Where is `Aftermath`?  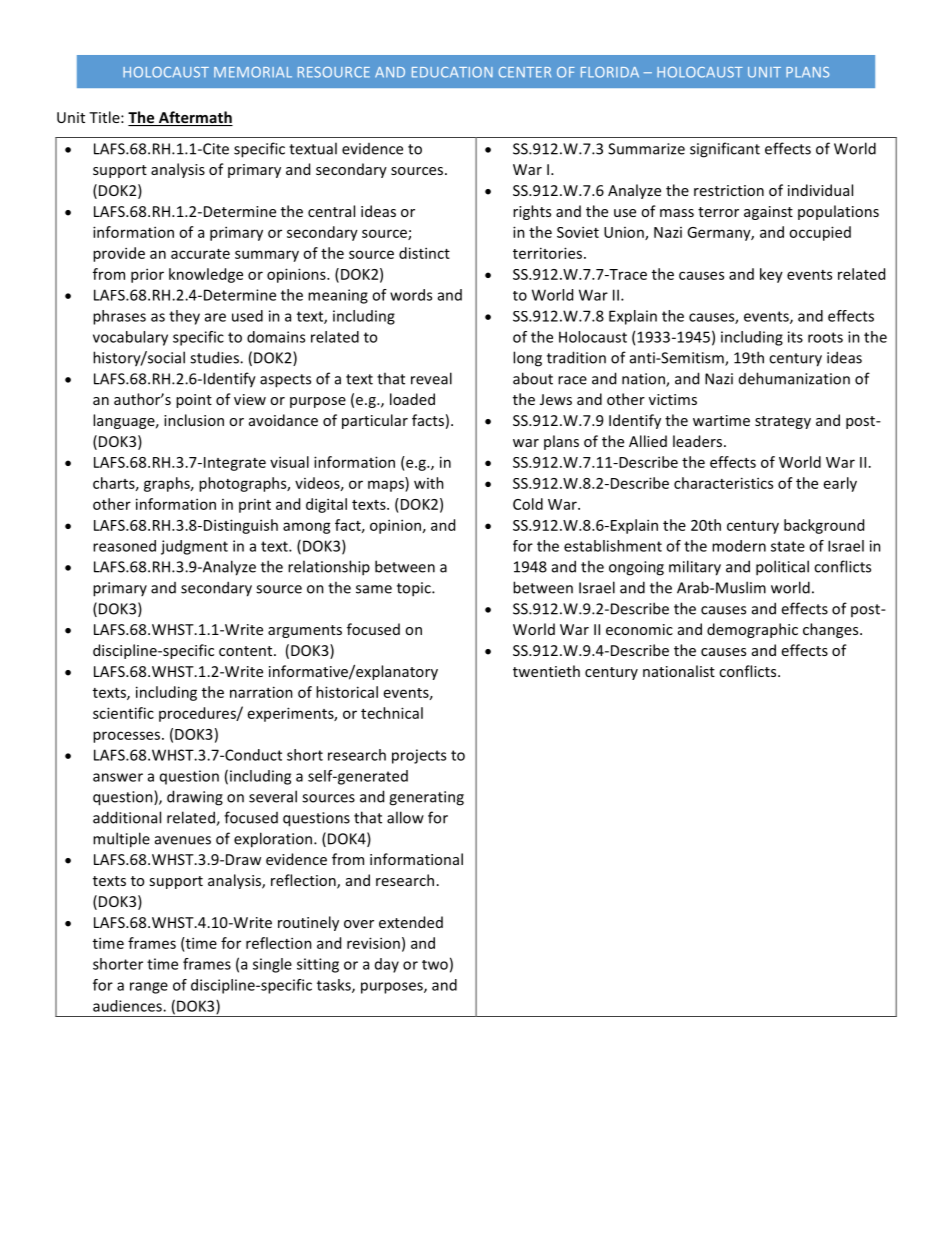 Aftermath is located at coordinates (194, 118).
